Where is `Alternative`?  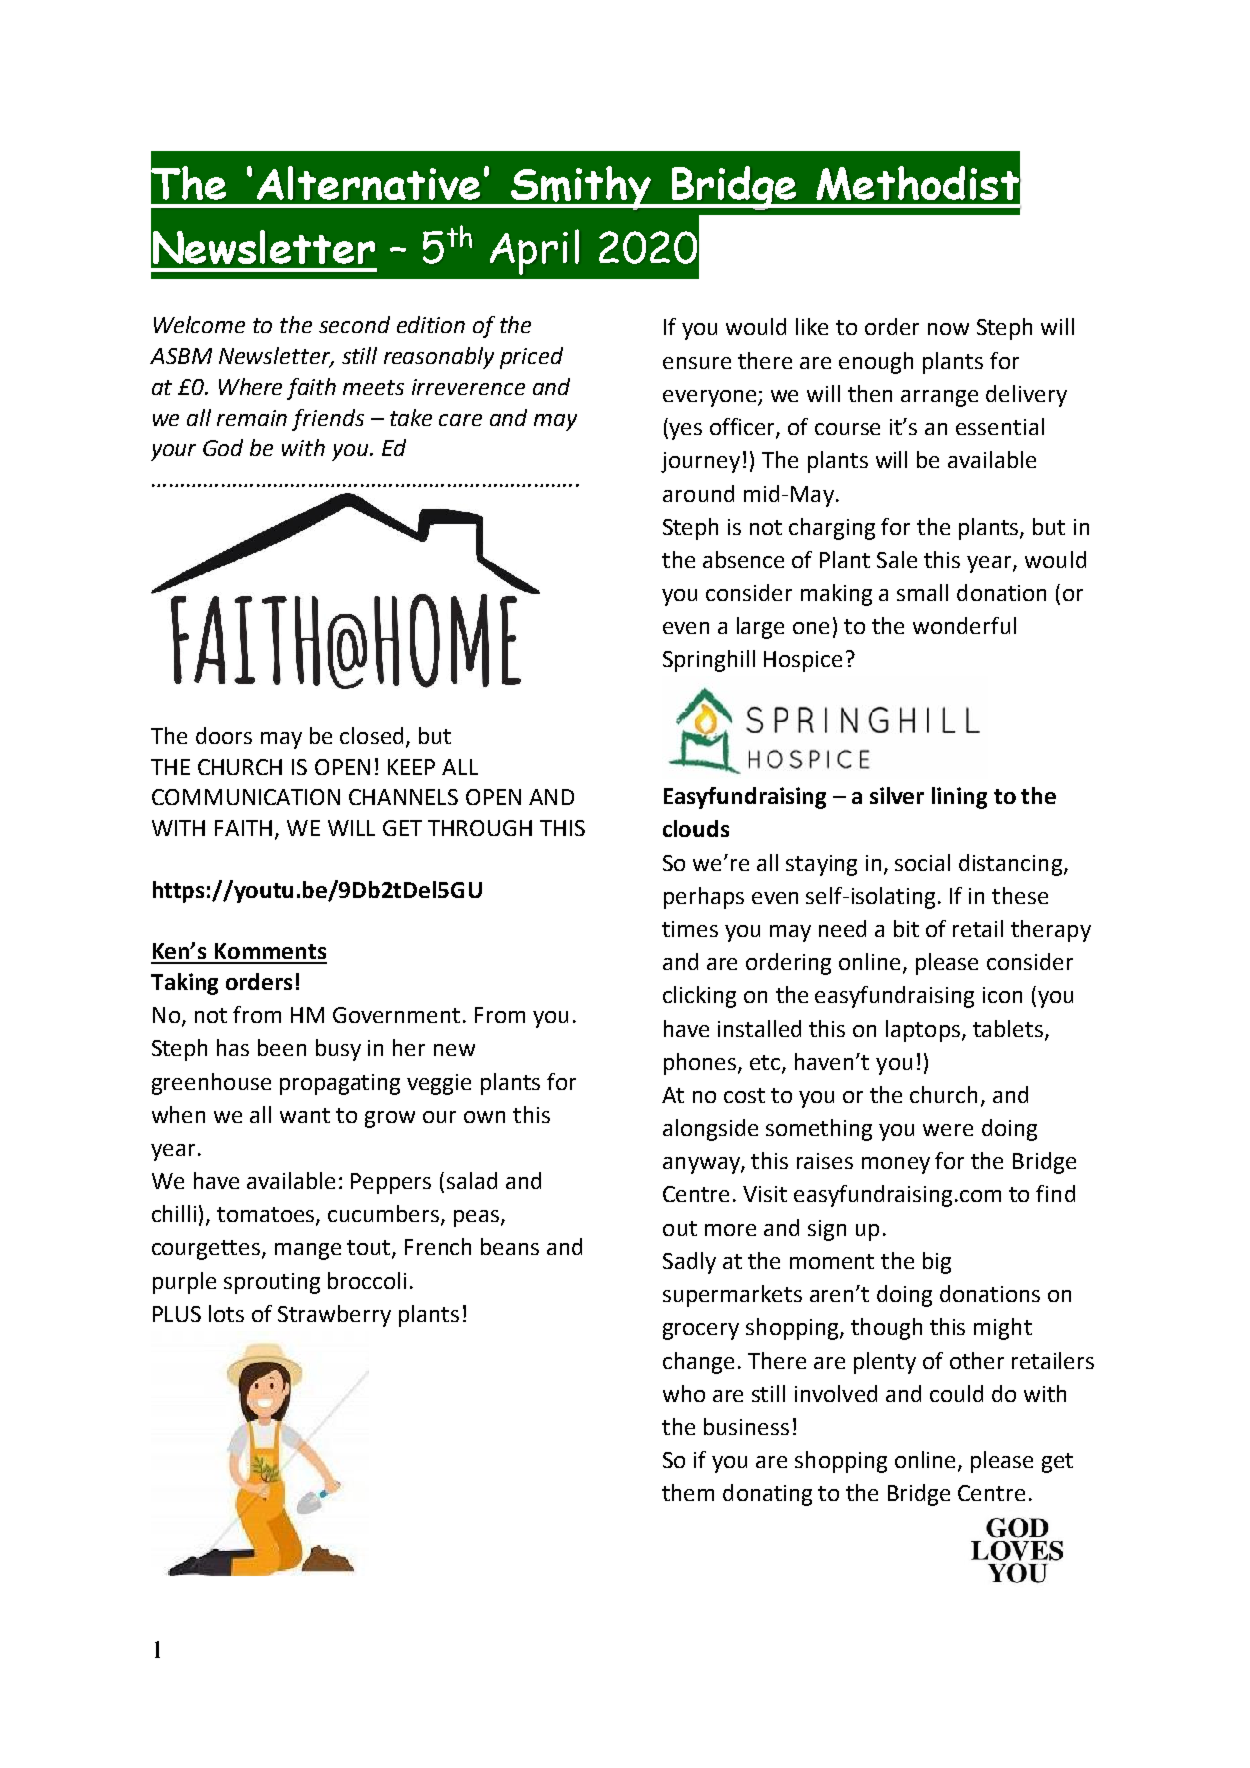 Alternative is located at coordinates (368, 183).
